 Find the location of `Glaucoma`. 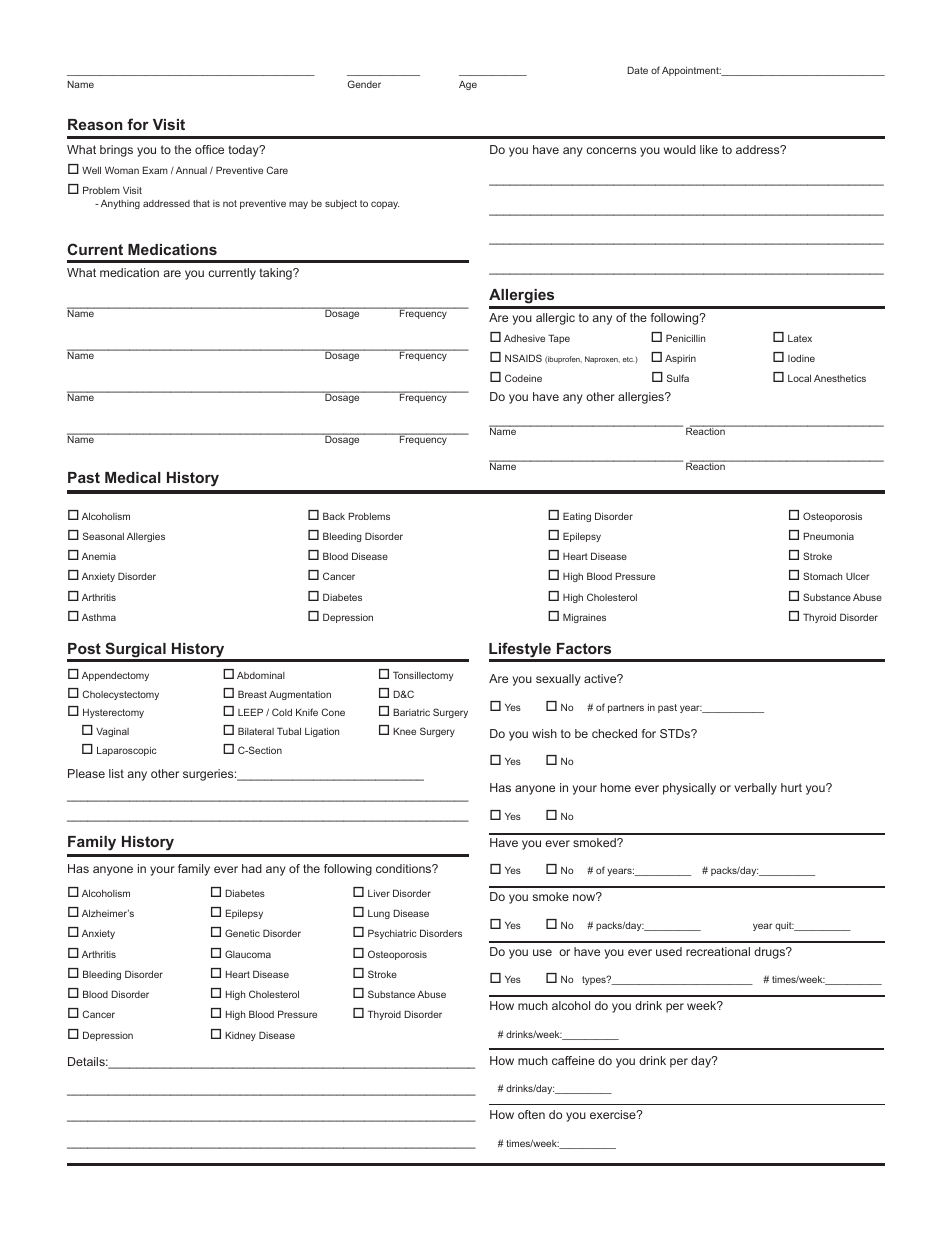

Glaucoma is located at coordinates (248, 954).
